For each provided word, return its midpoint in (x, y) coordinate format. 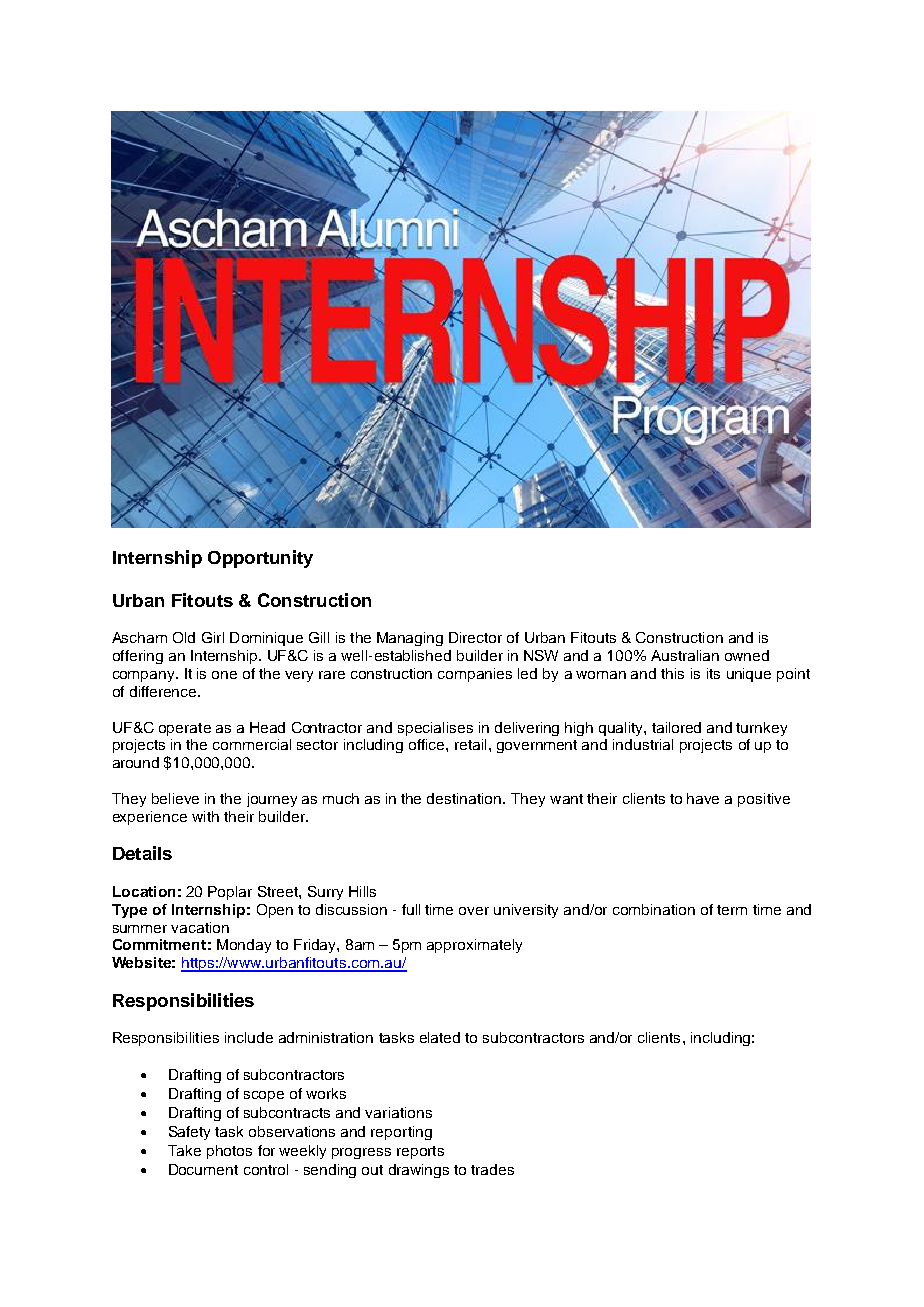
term (732, 910)
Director (475, 637)
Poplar (230, 893)
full (411, 909)
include (249, 1037)
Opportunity (260, 559)
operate (185, 729)
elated (440, 1037)
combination (654, 909)
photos (229, 1152)
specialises (435, 729)
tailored (676, 727)
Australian (685, 655)
